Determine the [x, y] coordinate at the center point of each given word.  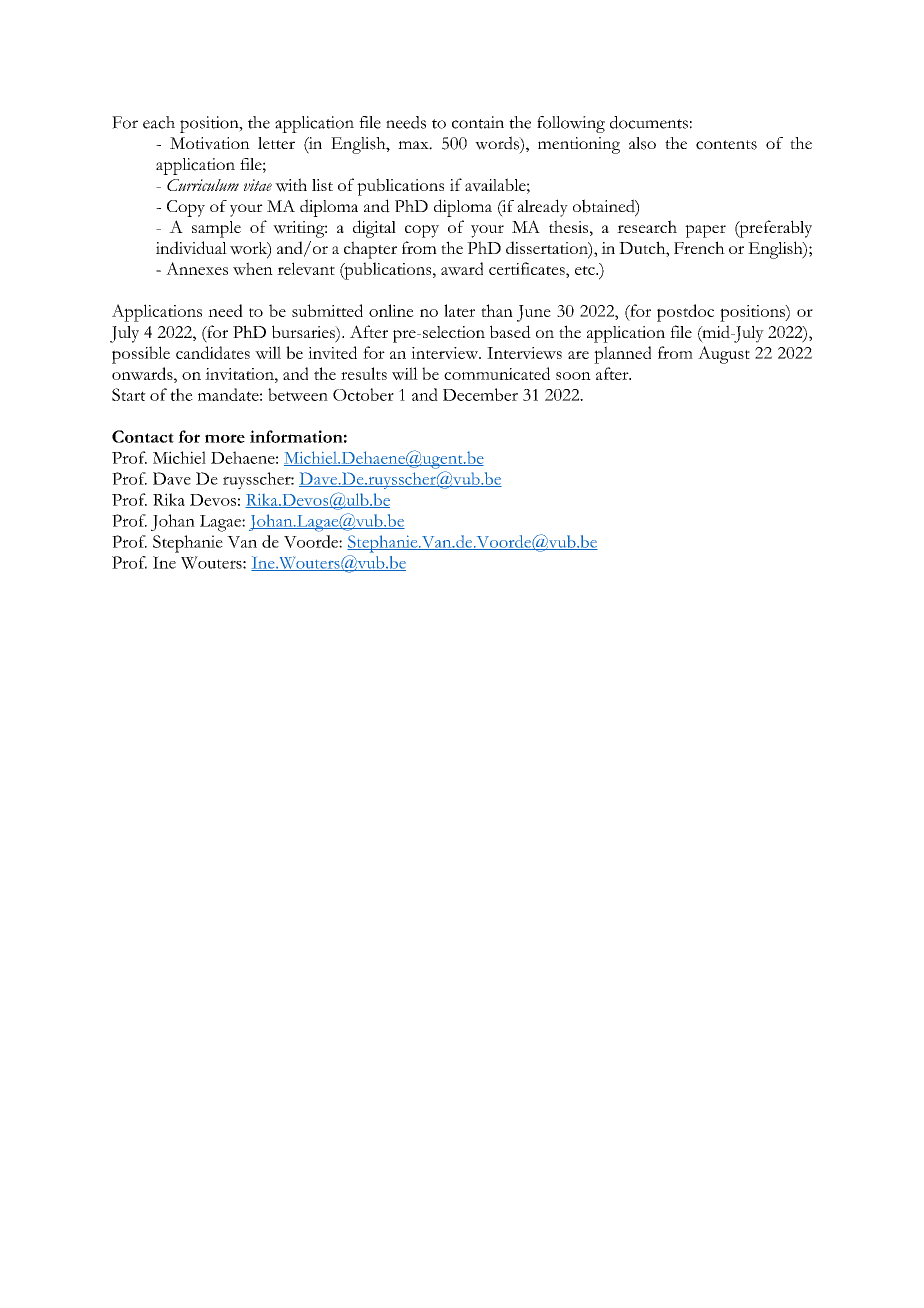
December [480, 394]
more [225, 438]
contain [478, 122]
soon [573, 376]
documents [649, 122]
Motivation [210, 143]
